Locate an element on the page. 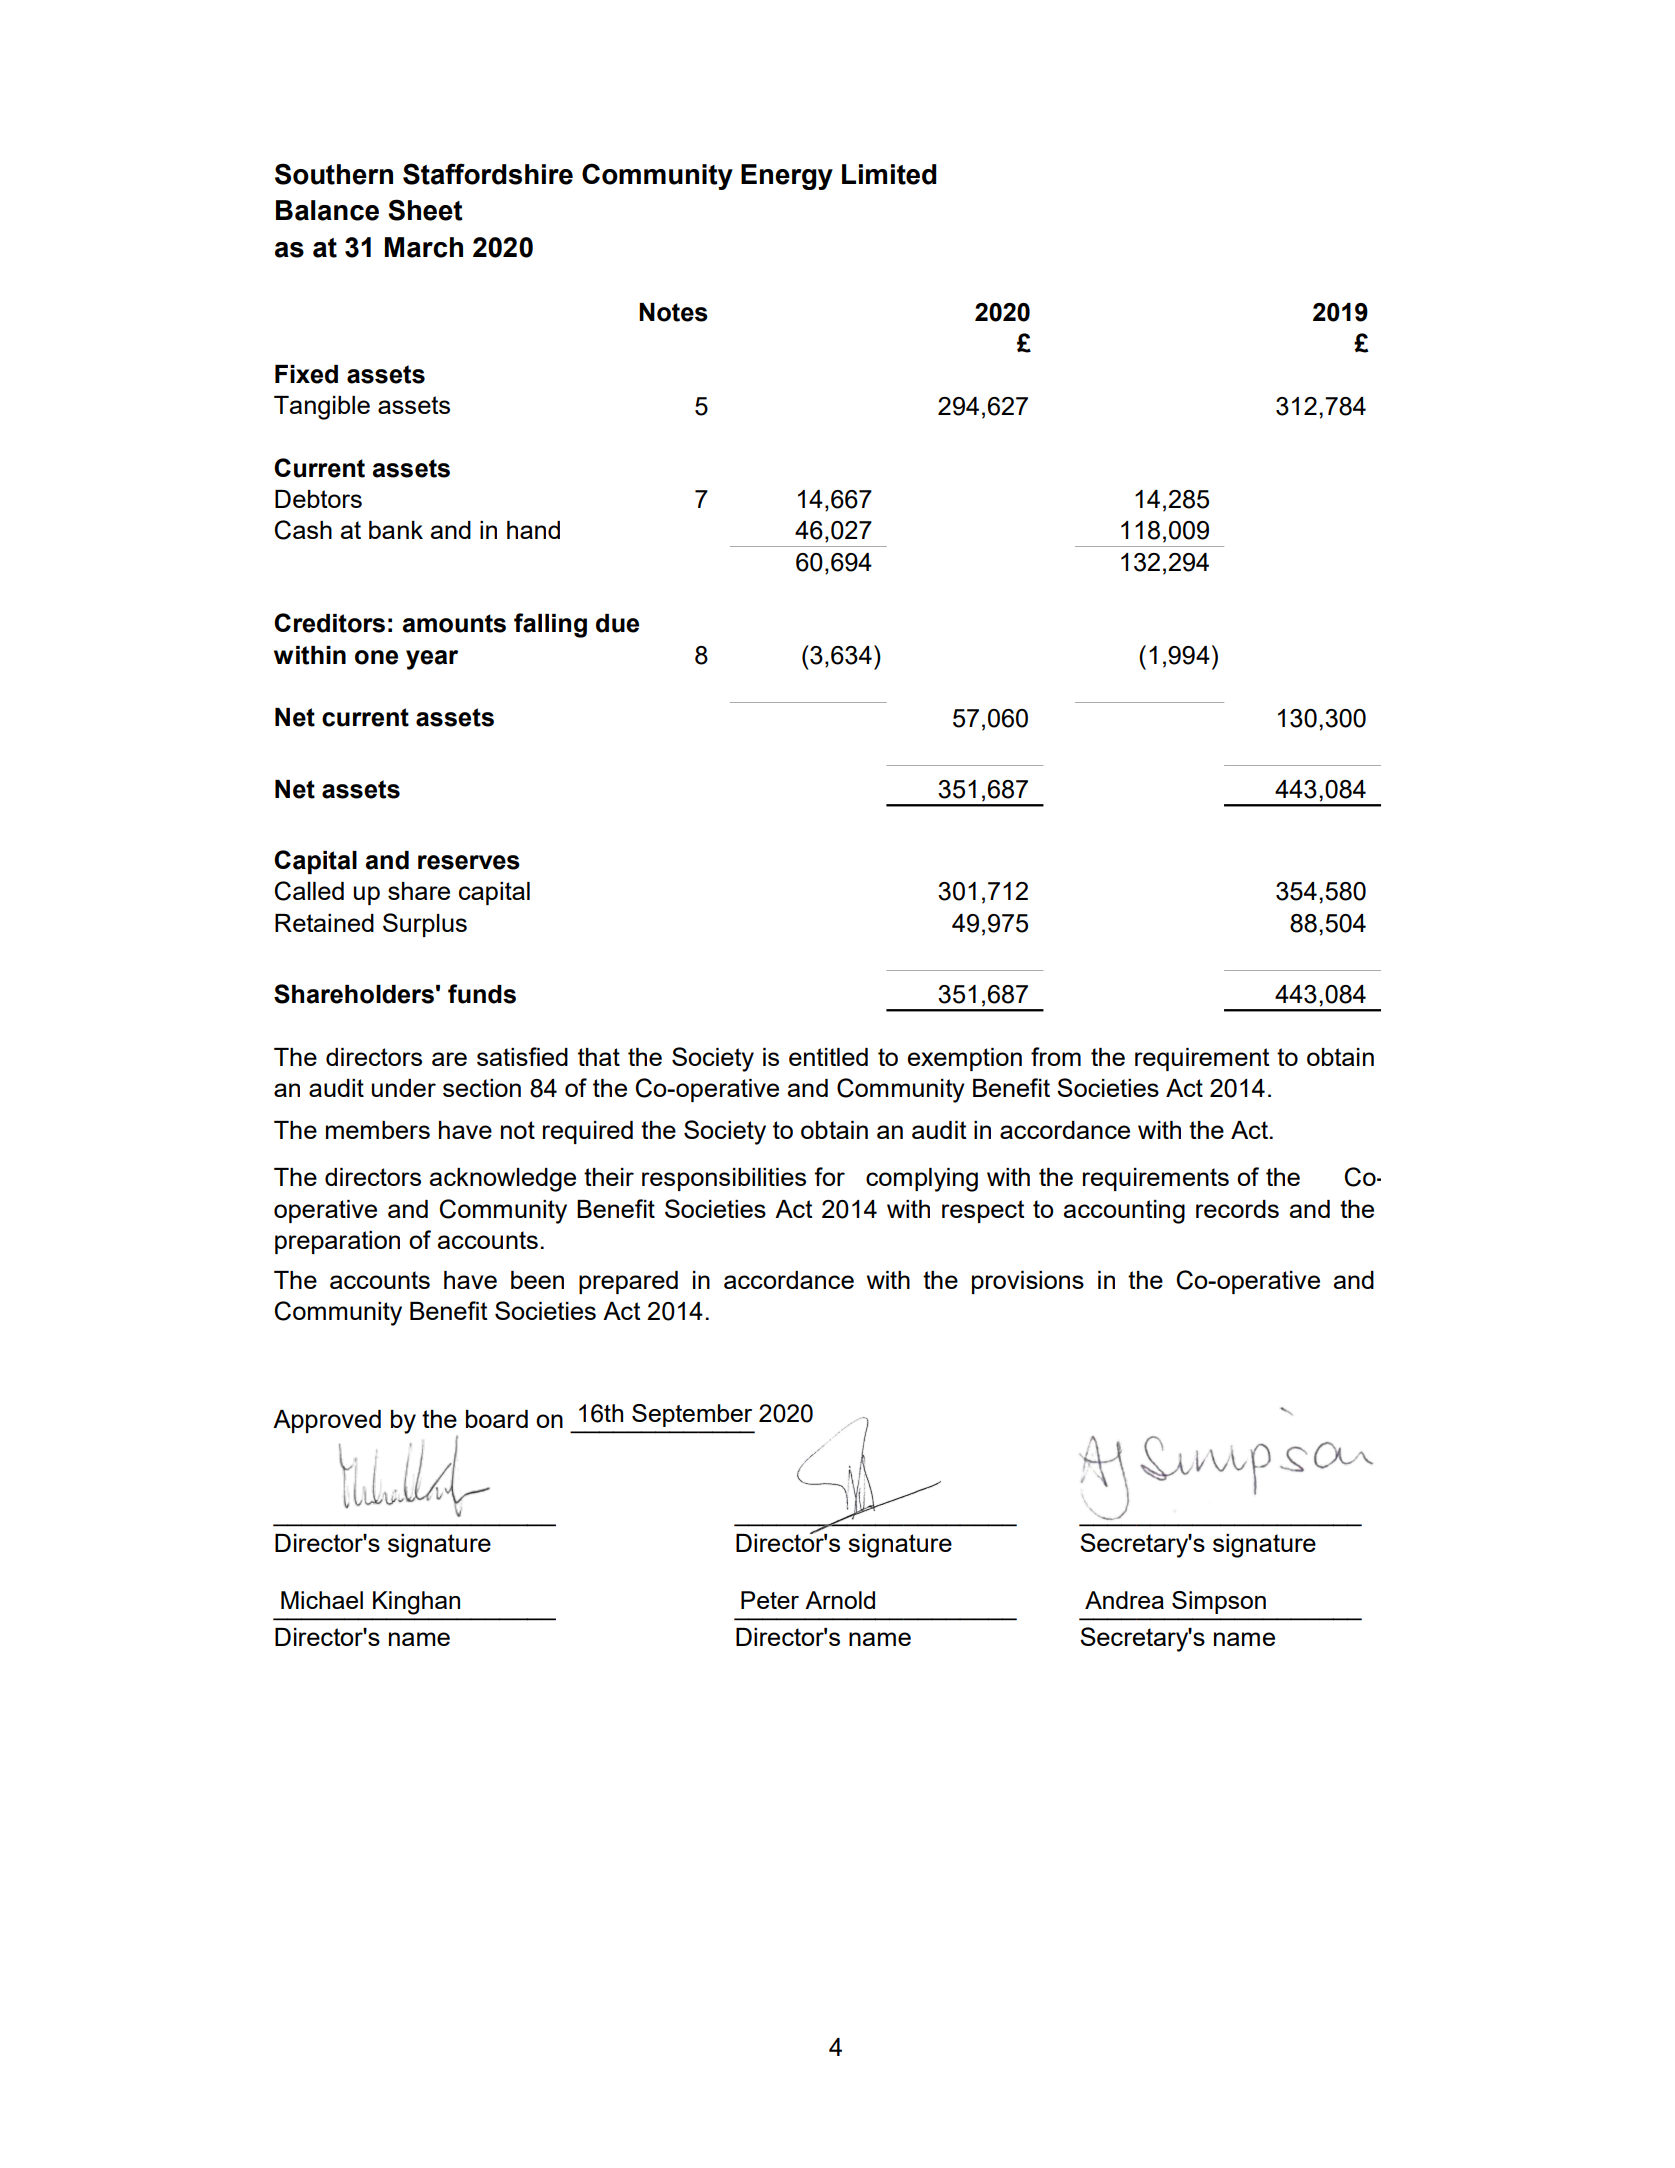  Energy is located at coordinates (787, 177).
